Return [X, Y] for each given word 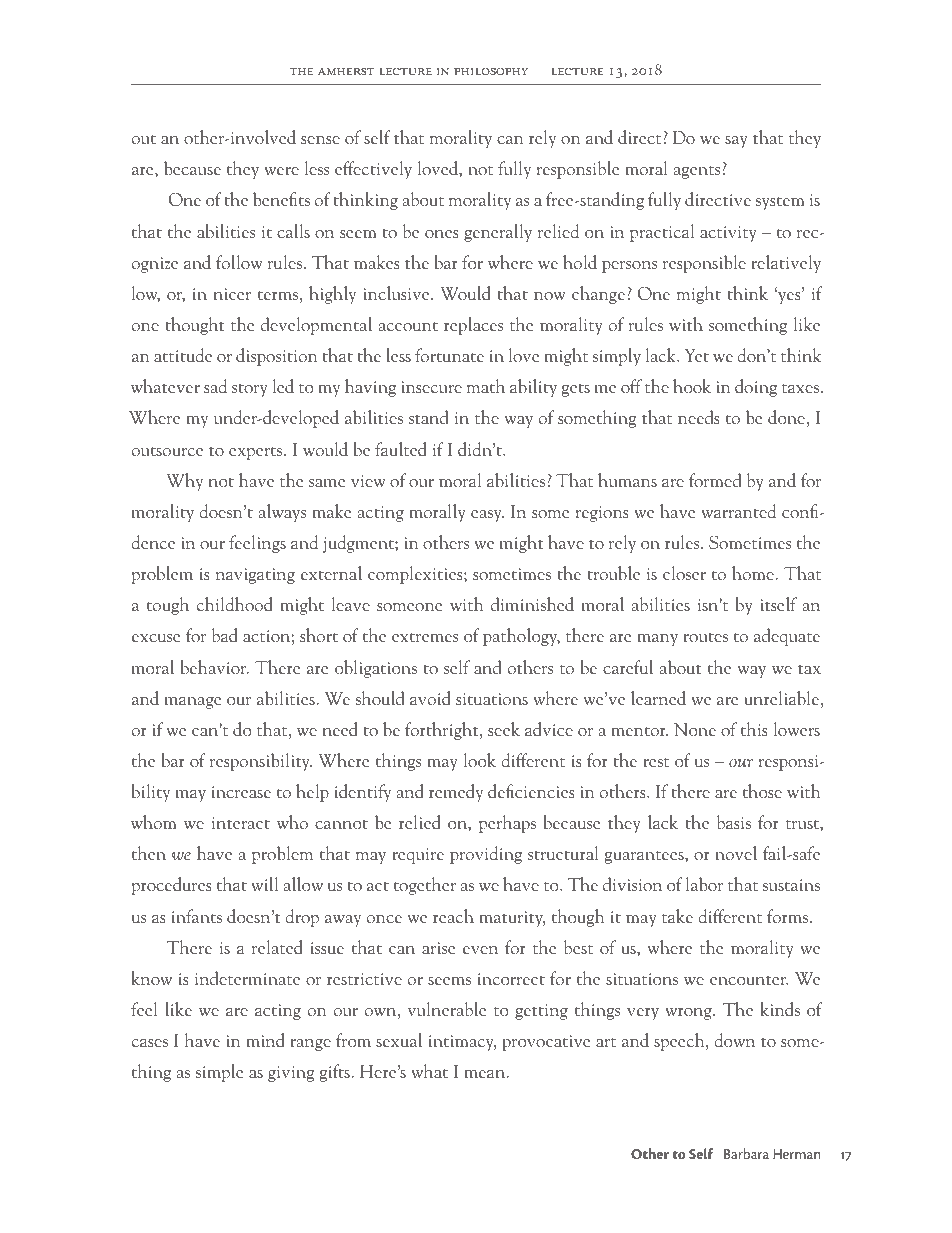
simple [219, 1073]
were [281, 171]
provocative [546, 1043]
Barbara [746, 1153]
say [736, 142]
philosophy [492, 71]
